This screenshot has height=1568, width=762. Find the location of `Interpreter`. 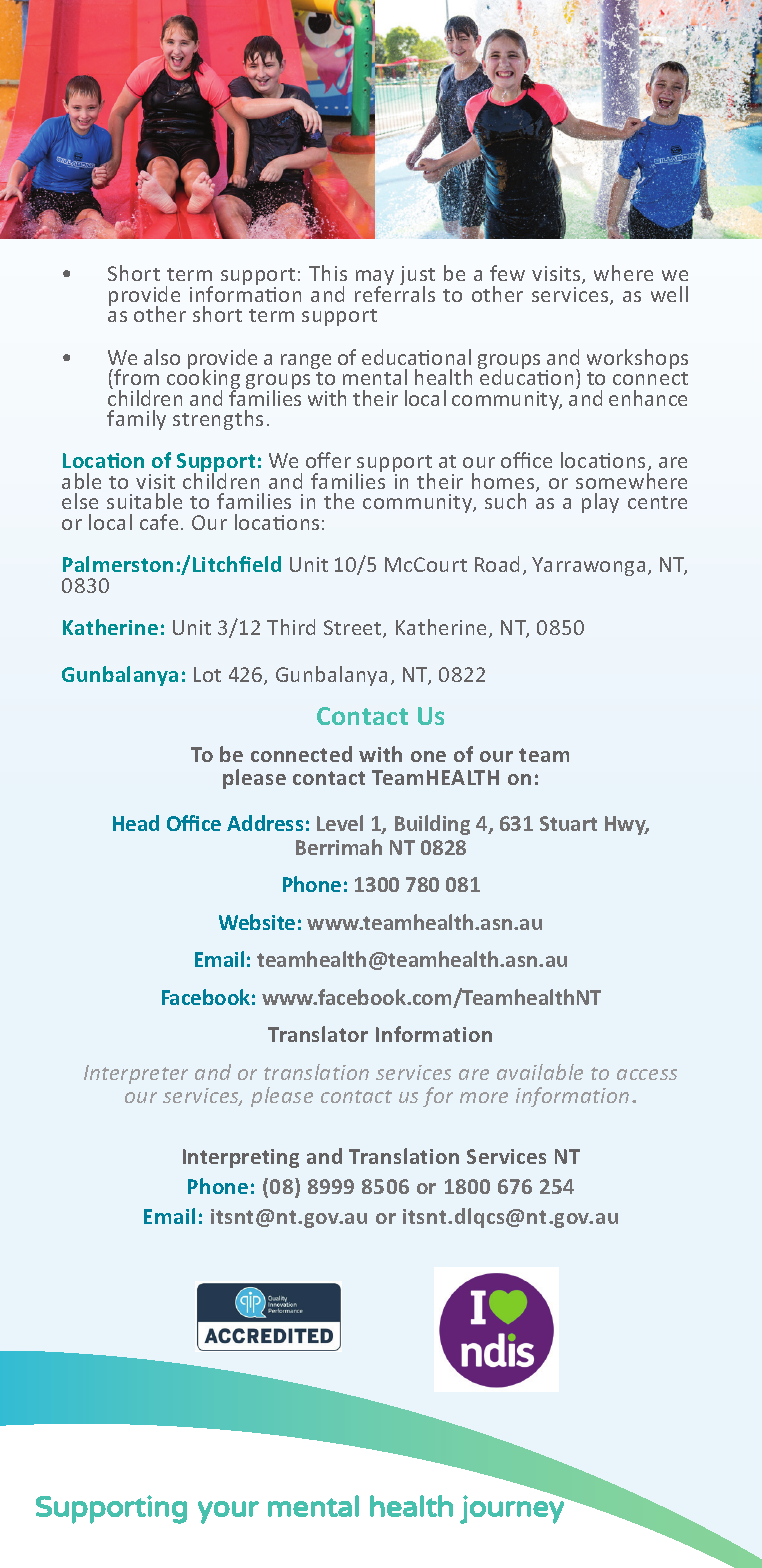

Interpreter is located at coordinates (136, 1074).
